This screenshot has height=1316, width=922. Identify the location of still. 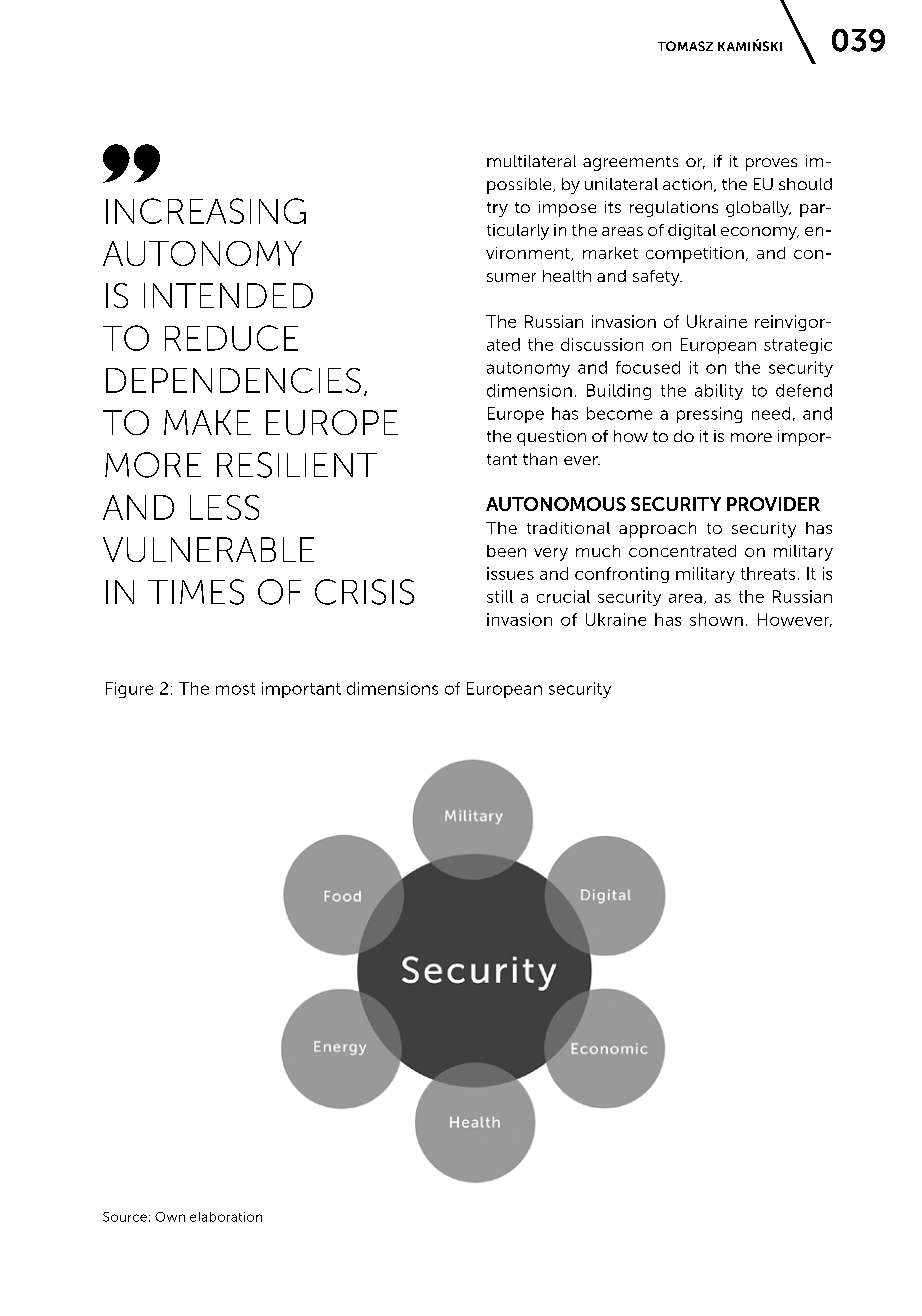
(500, 596).
